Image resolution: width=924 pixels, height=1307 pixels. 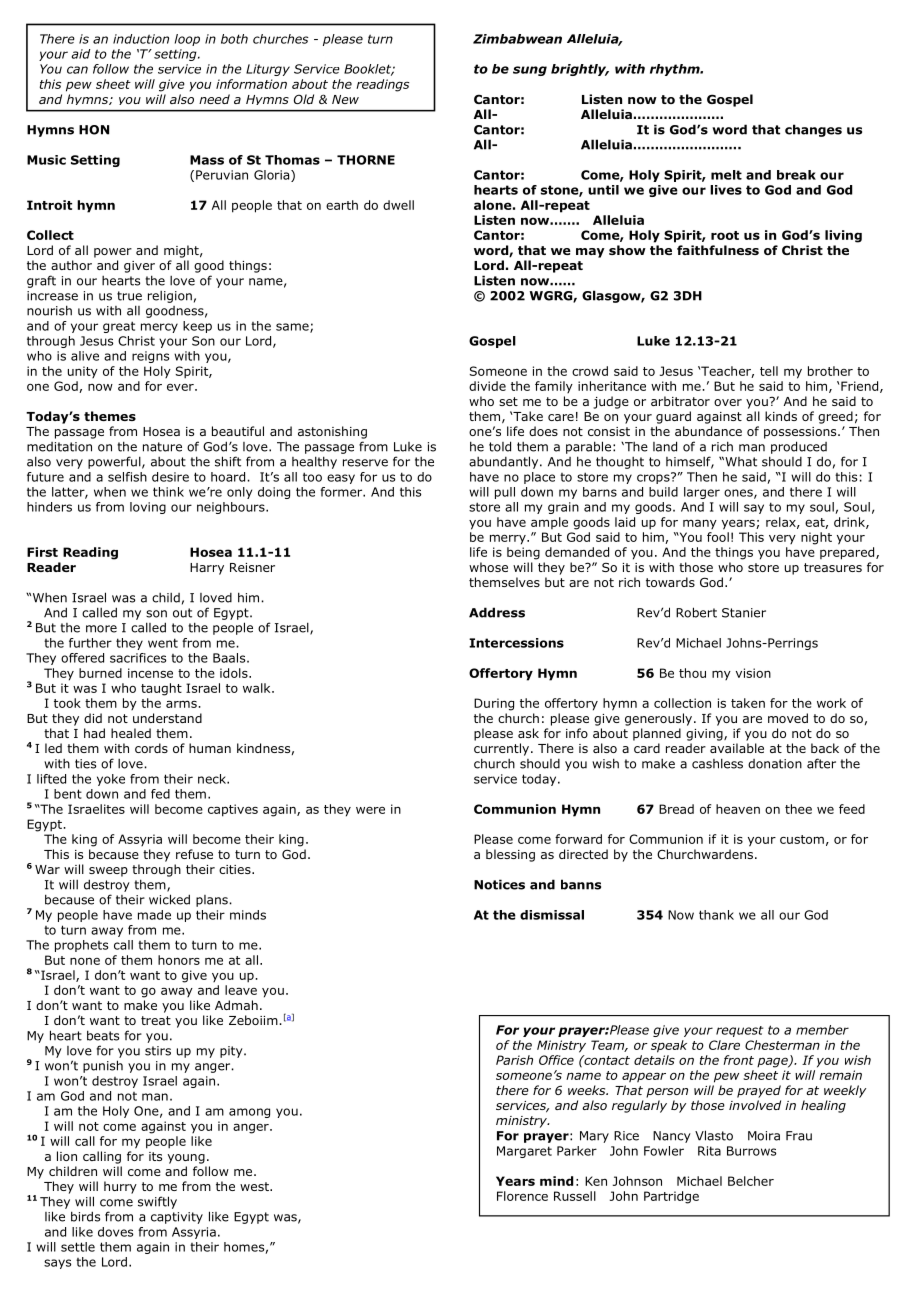 I want to click on doves, so click(x=115, y=1232).
